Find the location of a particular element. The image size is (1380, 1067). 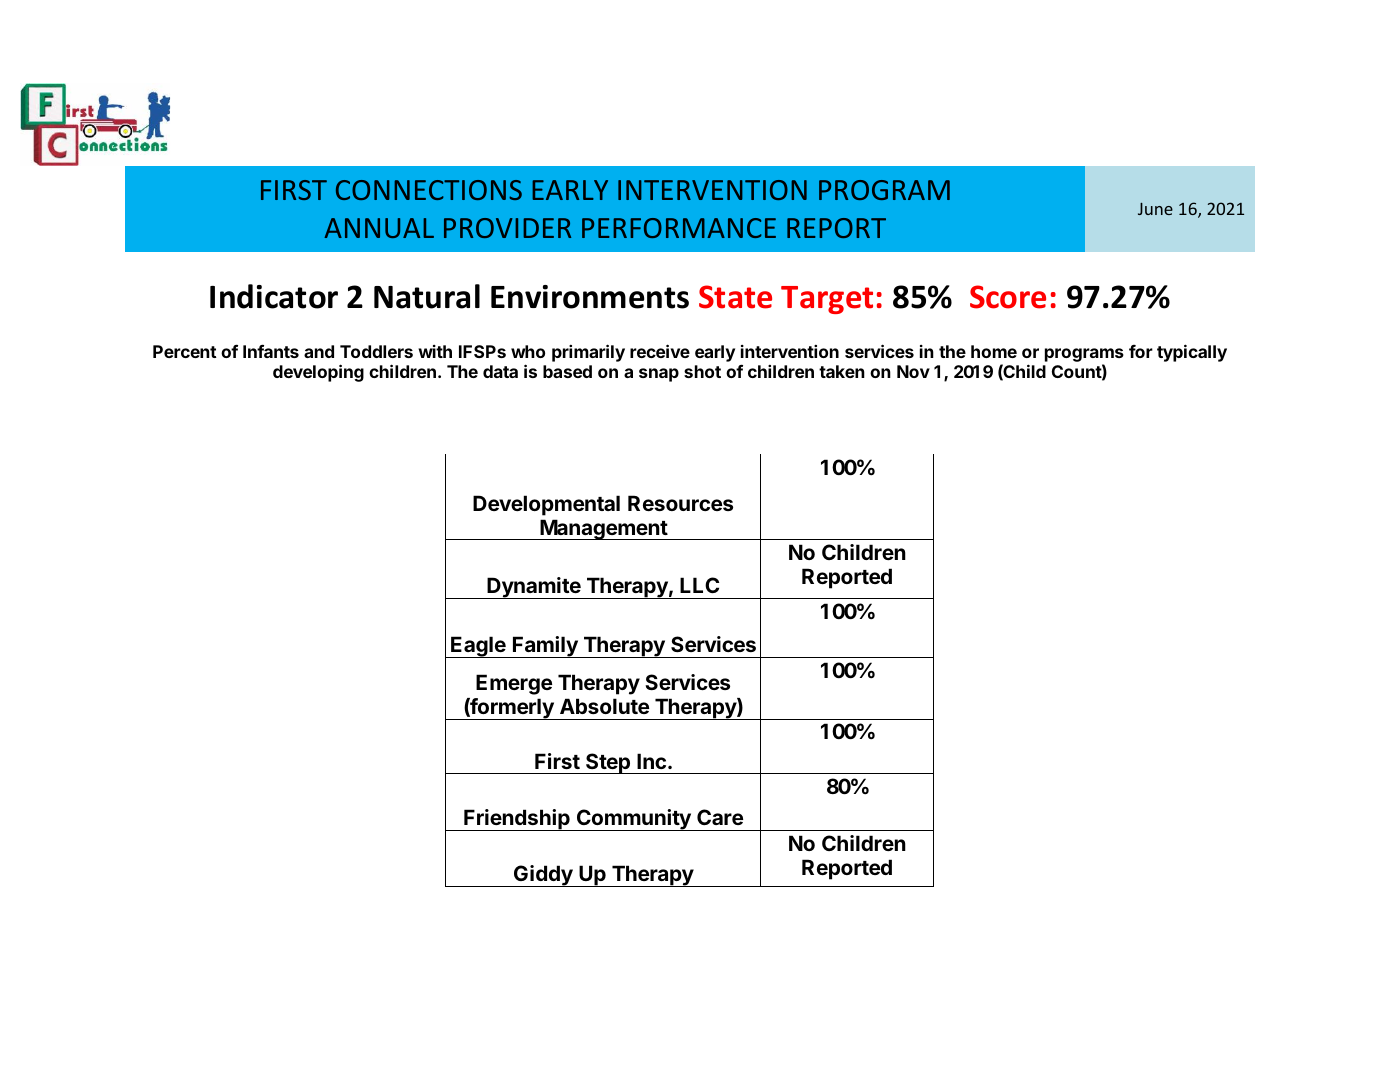

Developmental is located at coordinates (546, 505).
